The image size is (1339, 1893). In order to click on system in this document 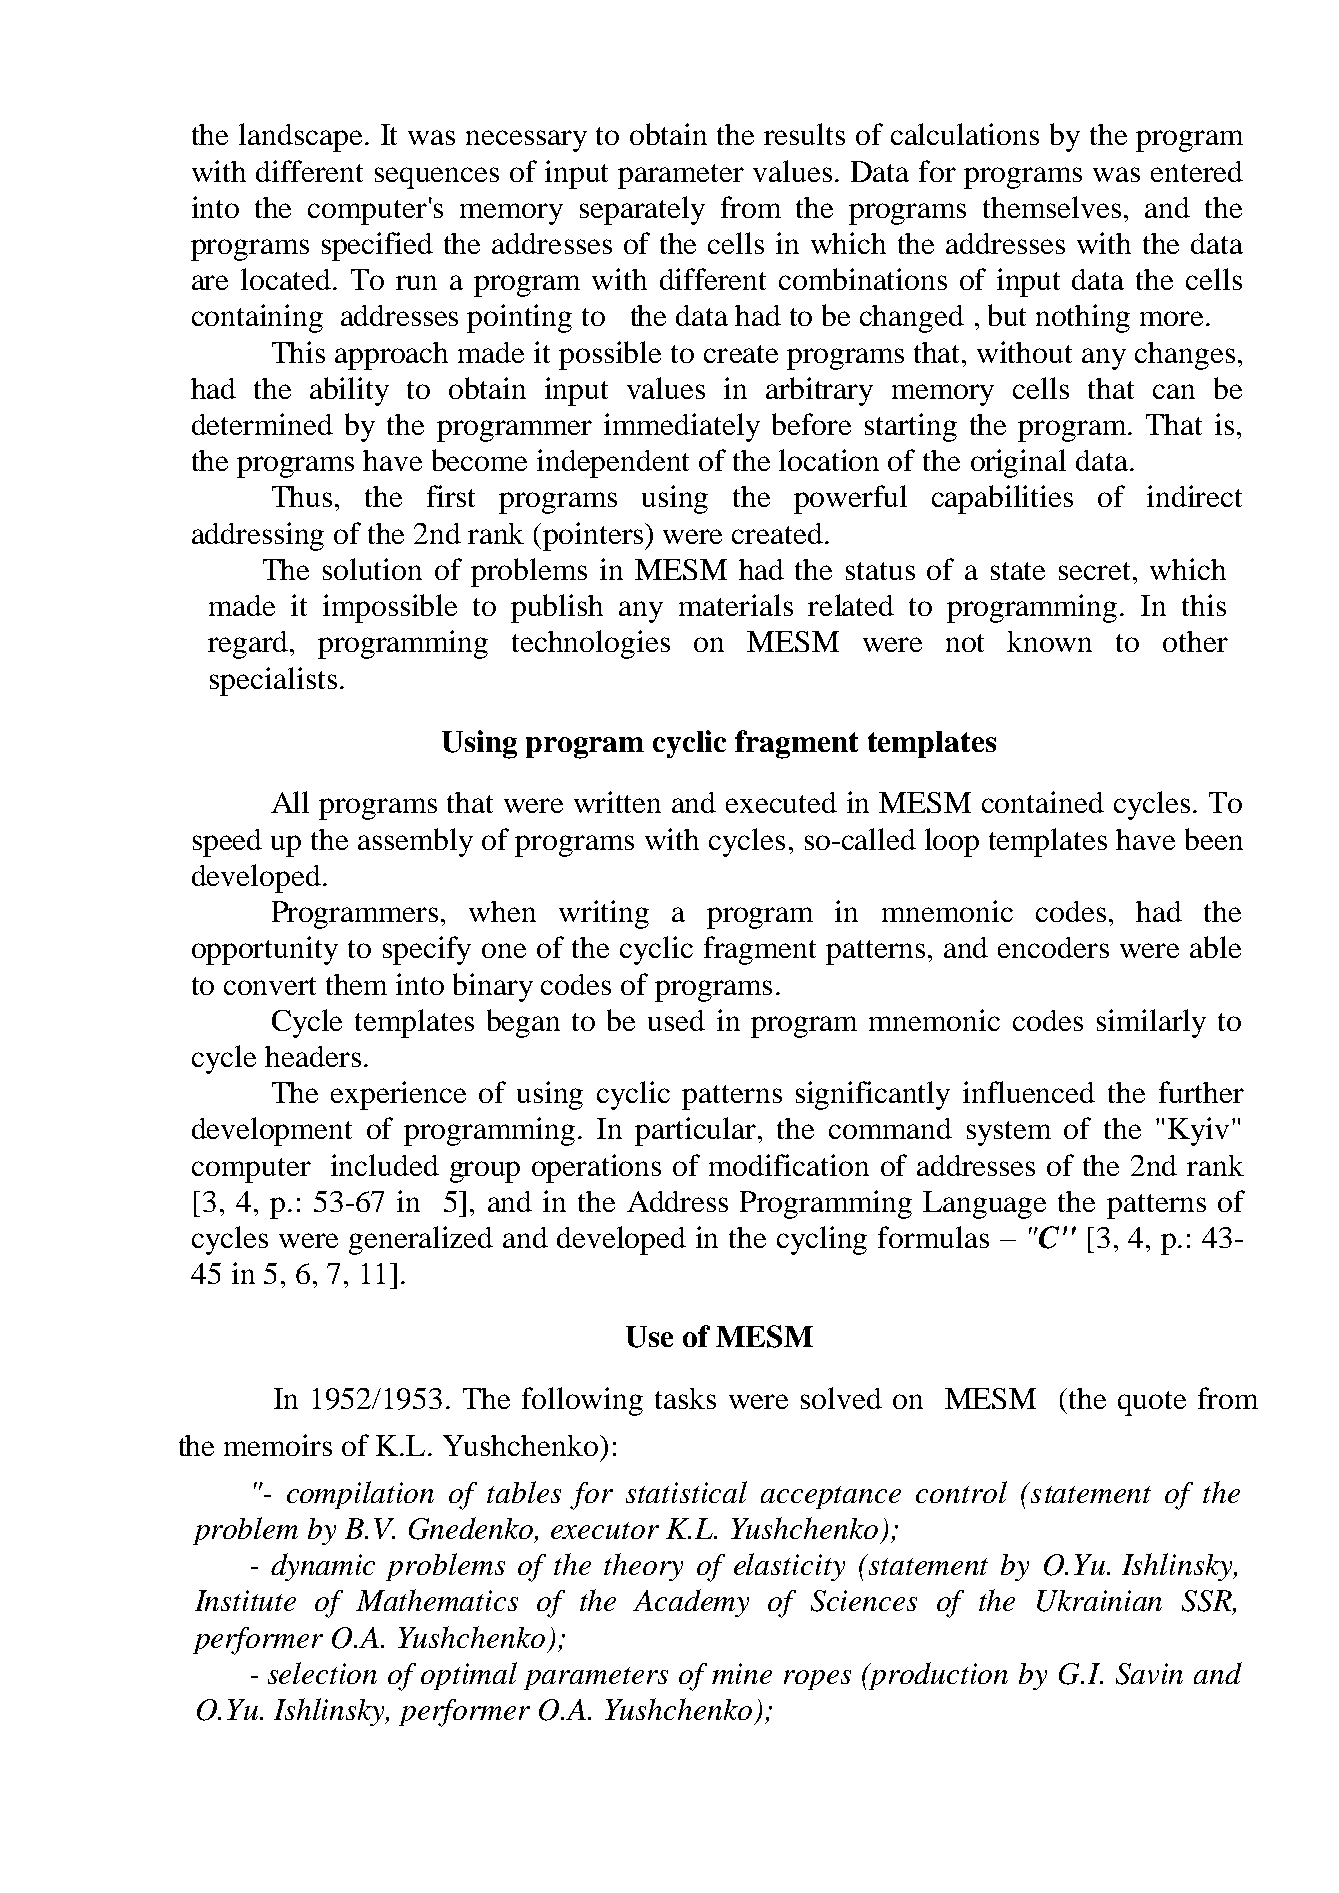, I will do `click(1009, 1133)`.
